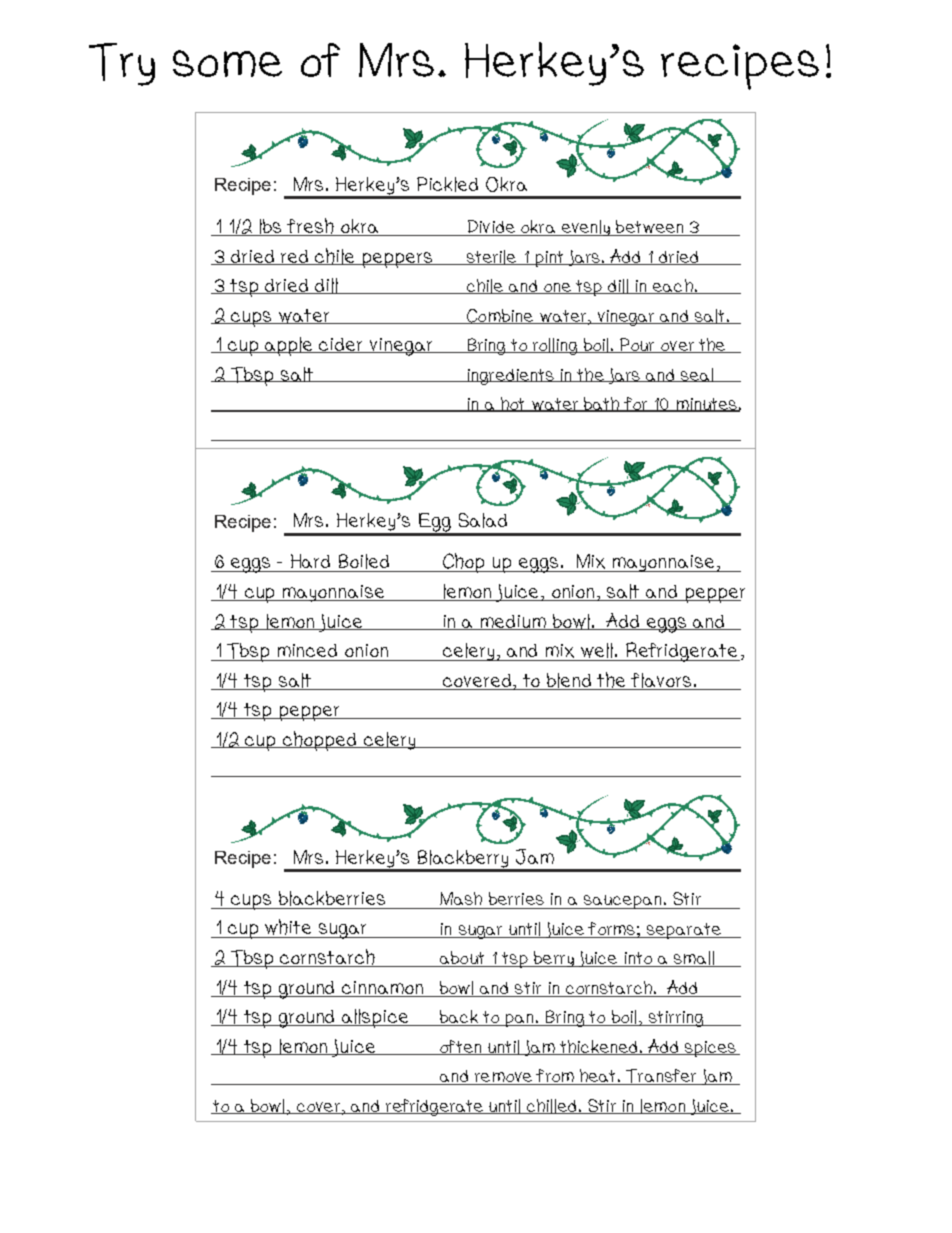  Describe the element at coordinates (307, 650) in the page. I see `minced` at that location.
